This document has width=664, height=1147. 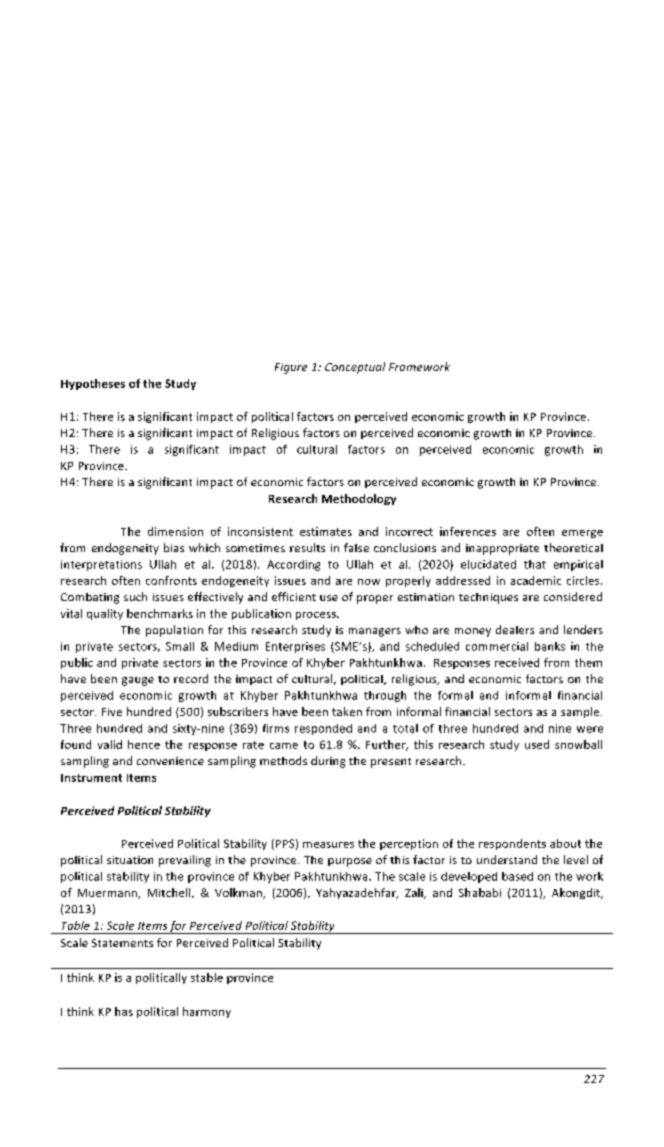 I want to click on Figure, so click(x=291, y=368).
